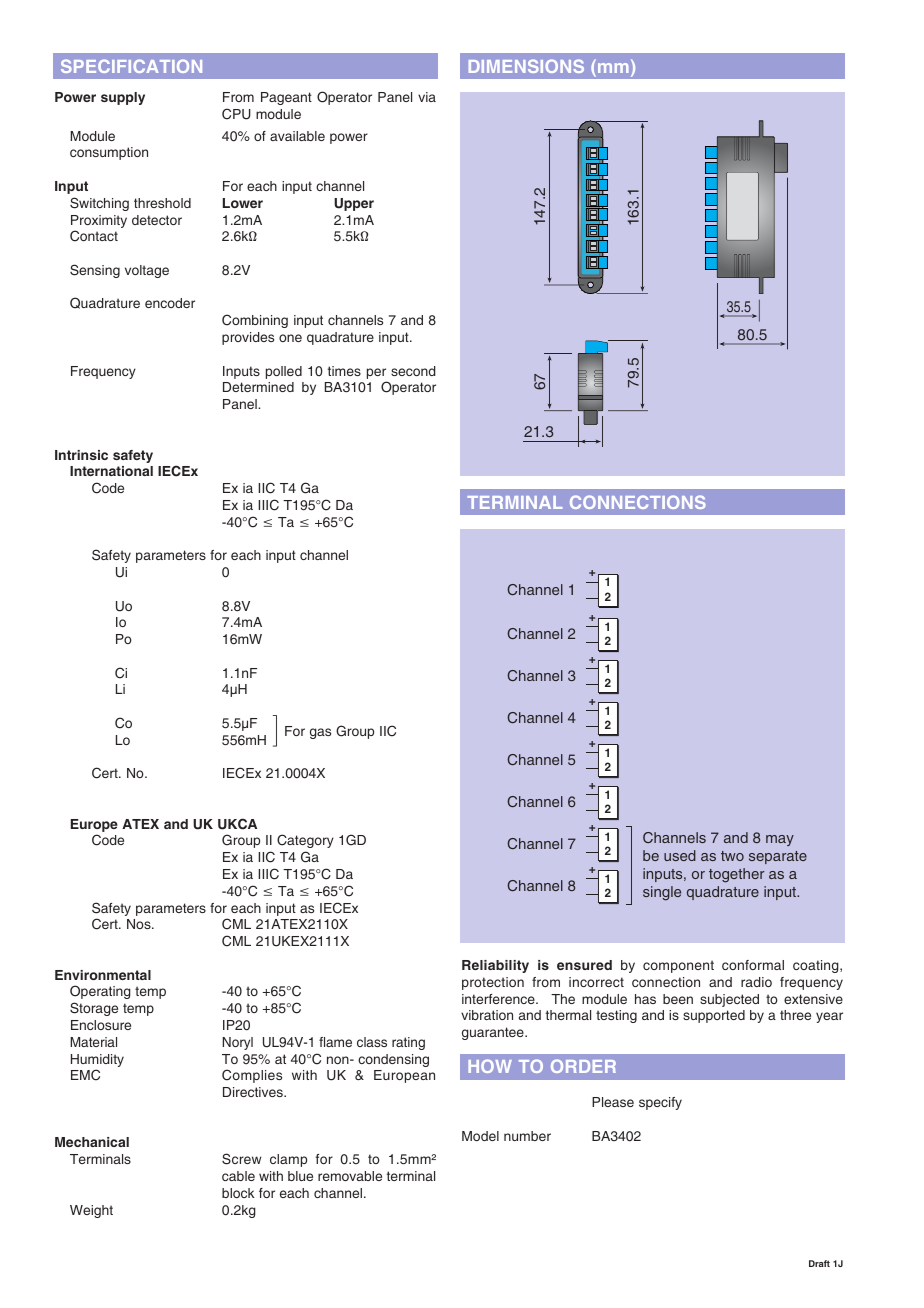 The image size is (924, 1308). Describe the element at coordinates (238, 1193) in the document. I see `block` at that location.
